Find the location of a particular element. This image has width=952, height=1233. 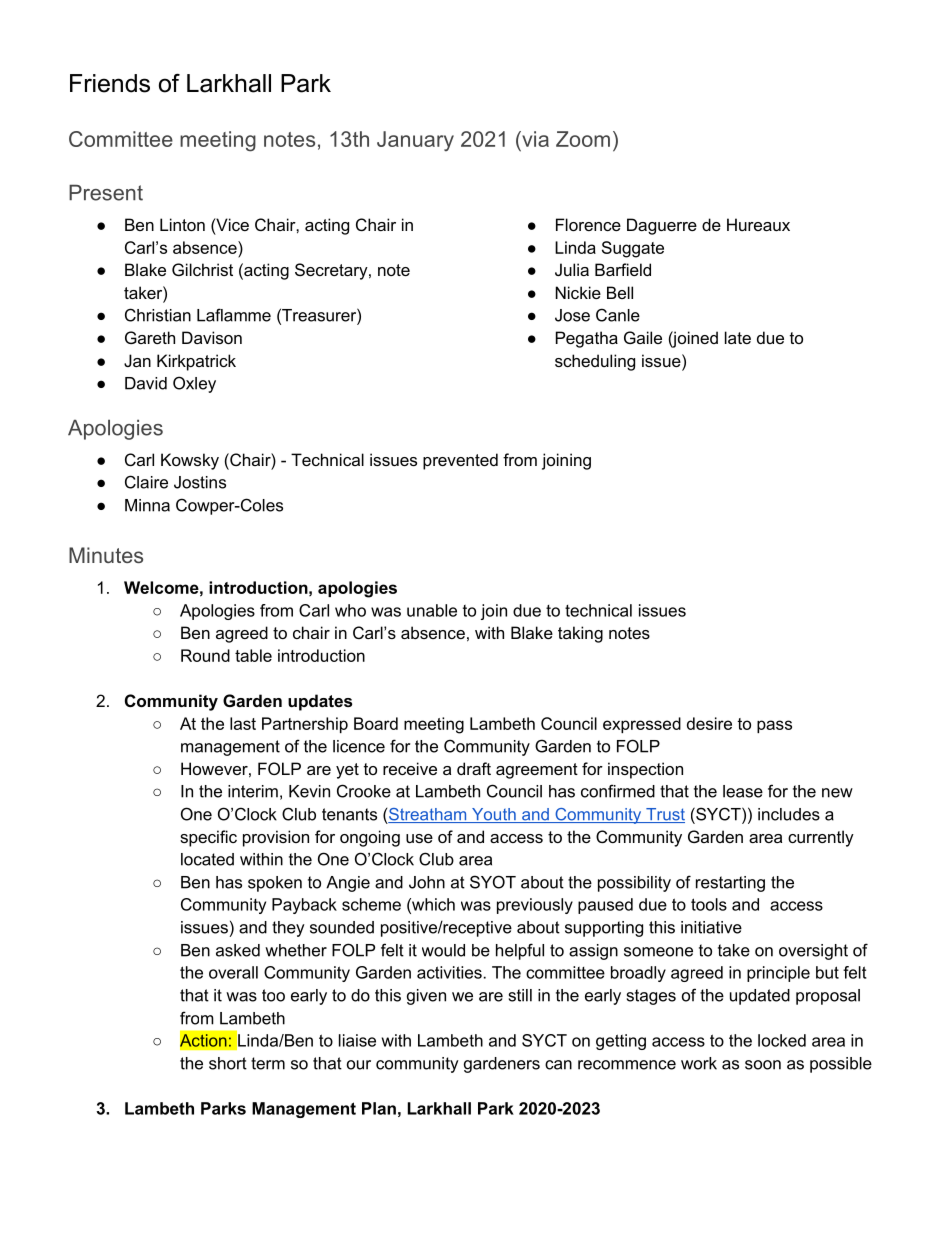

Round is located at coordinates (205, 655).
